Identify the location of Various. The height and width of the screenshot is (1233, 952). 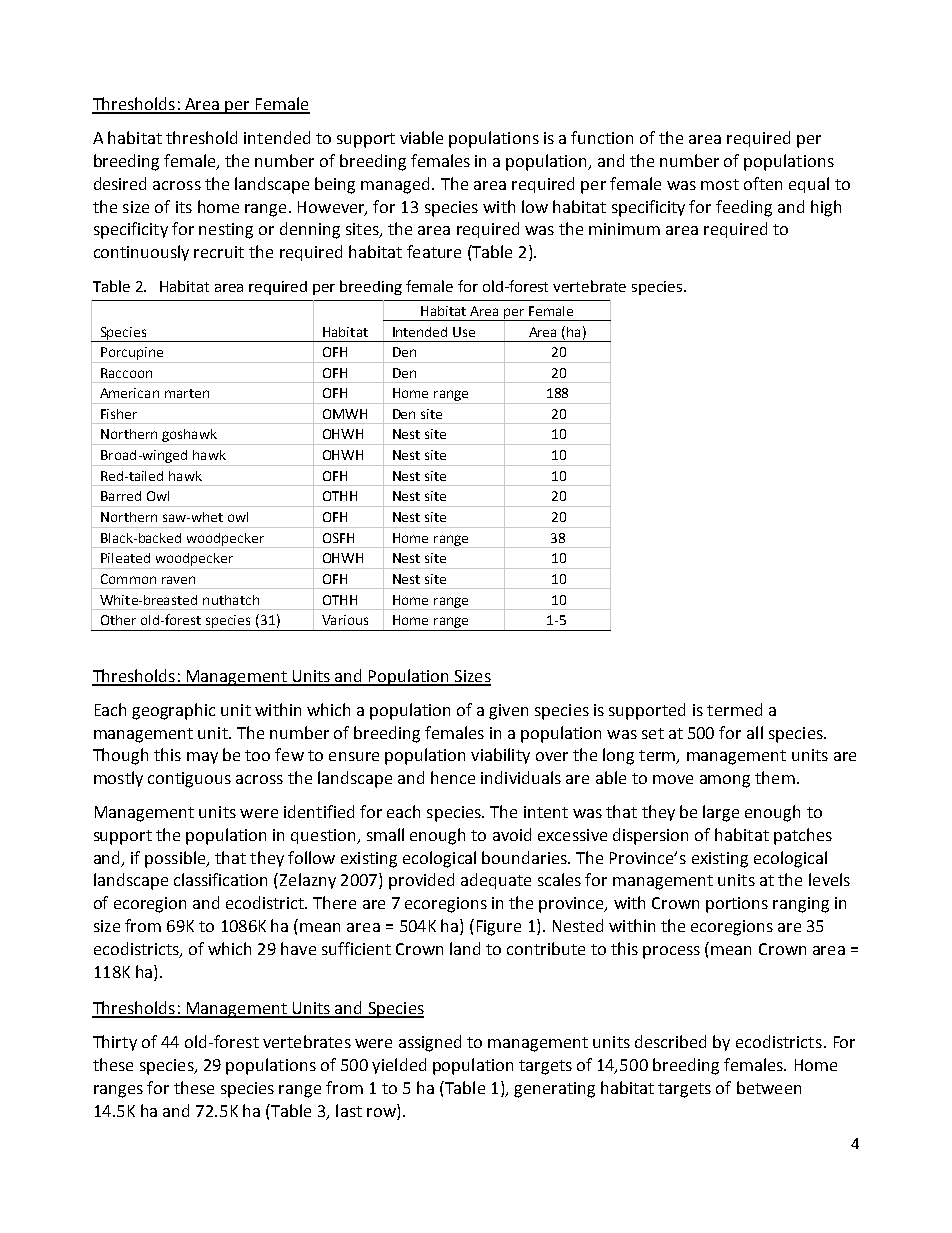
(345, 620).
